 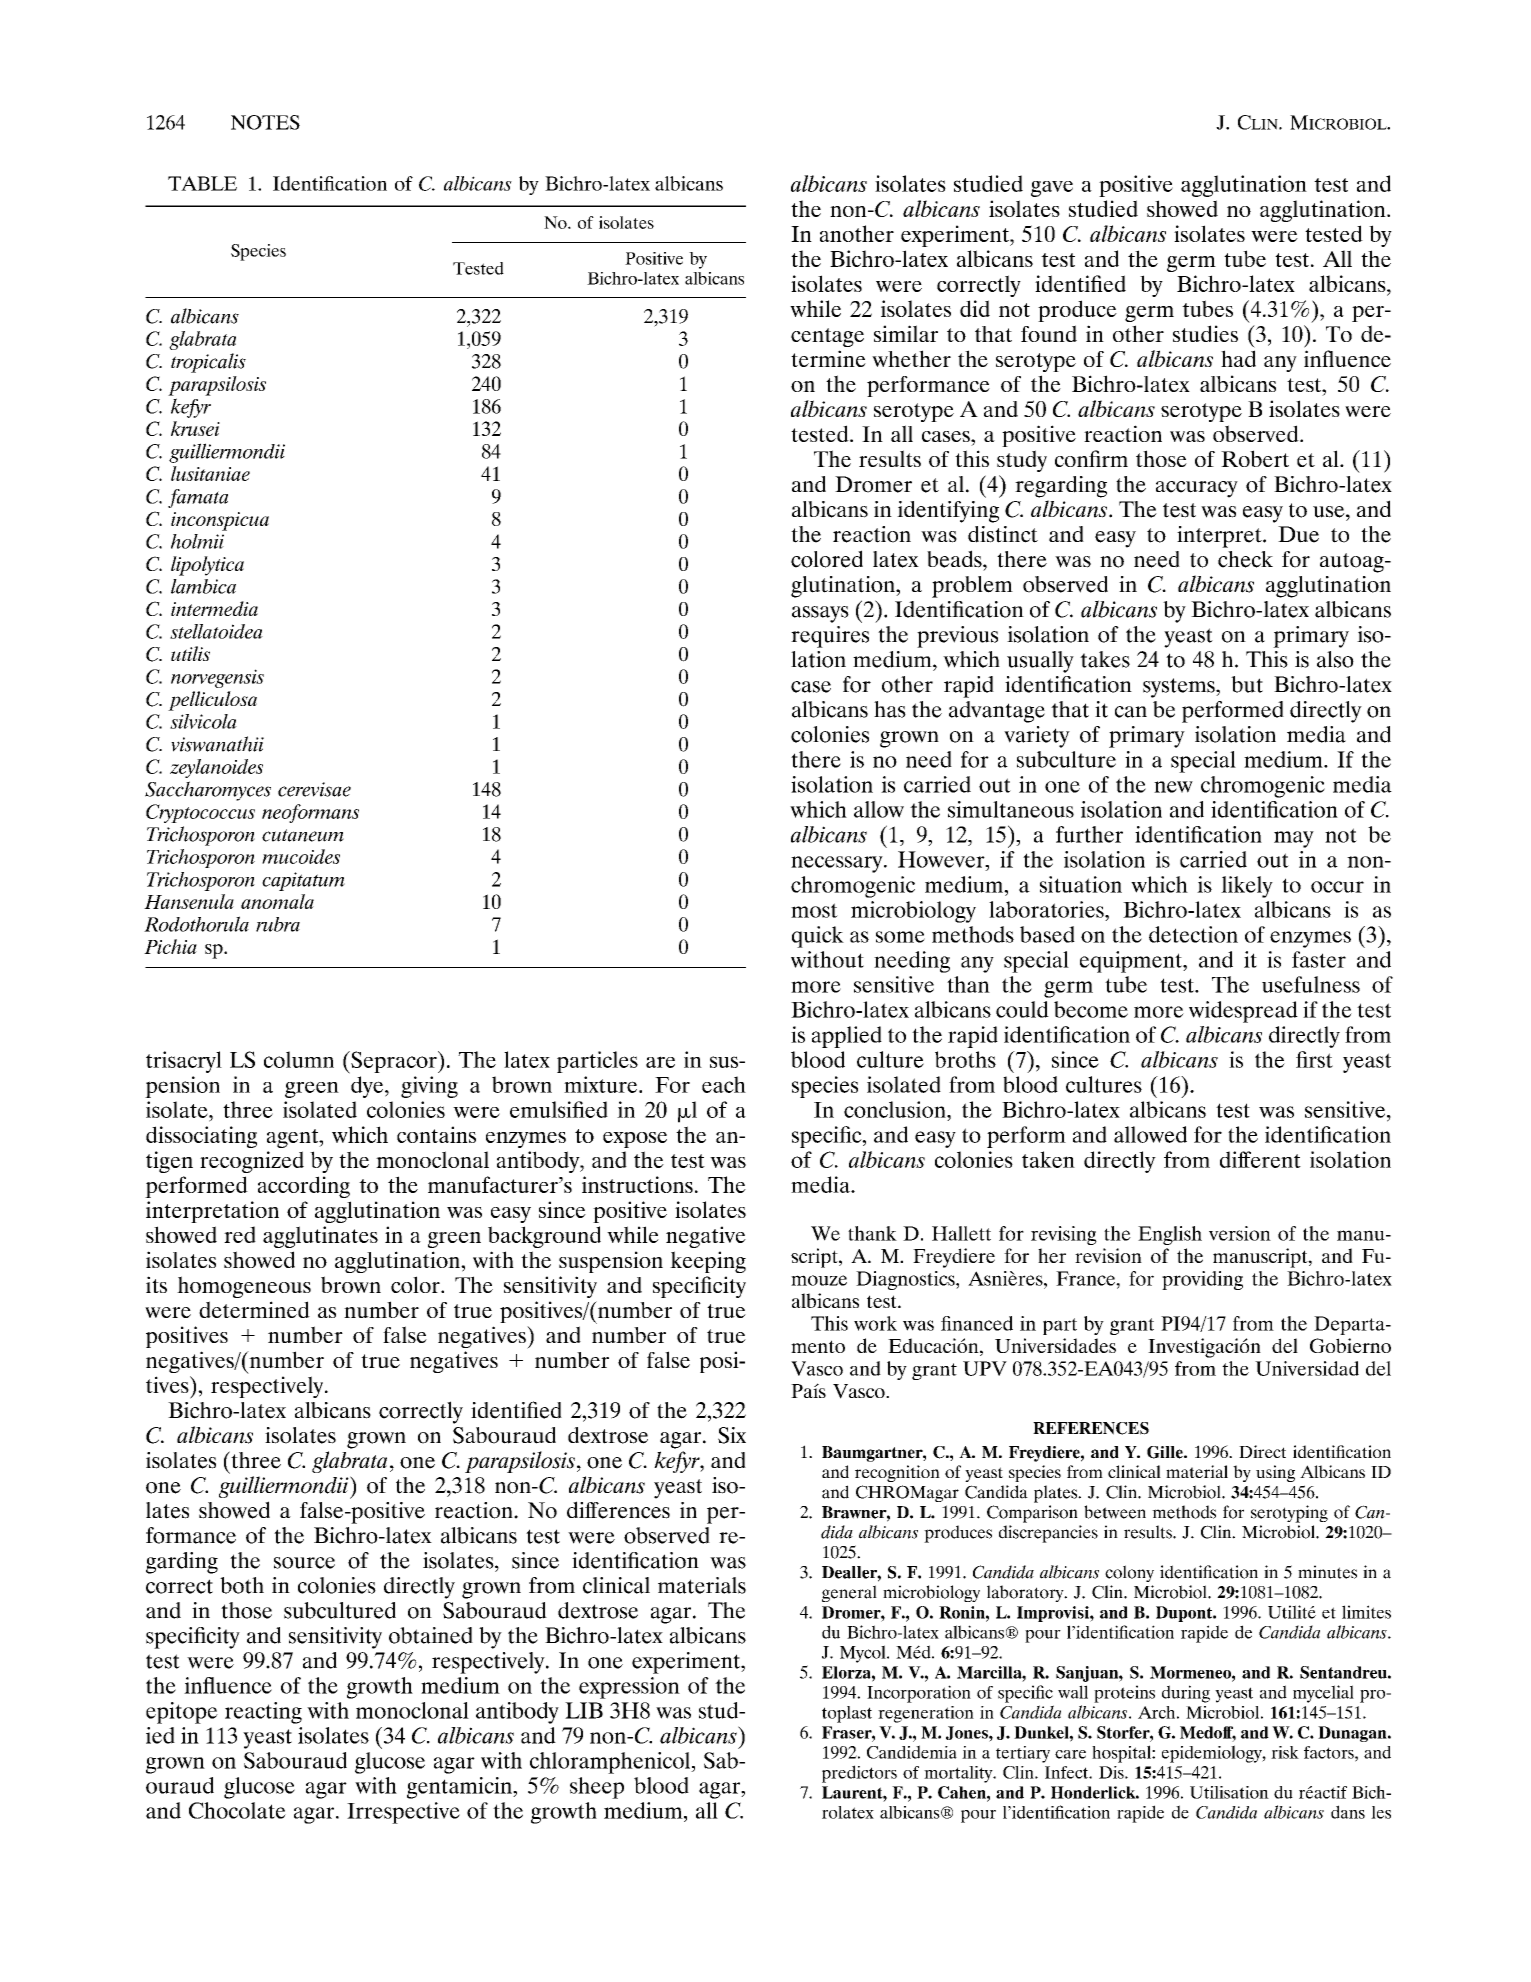 I want to click on reacting, so click(x=263, y=1713).
